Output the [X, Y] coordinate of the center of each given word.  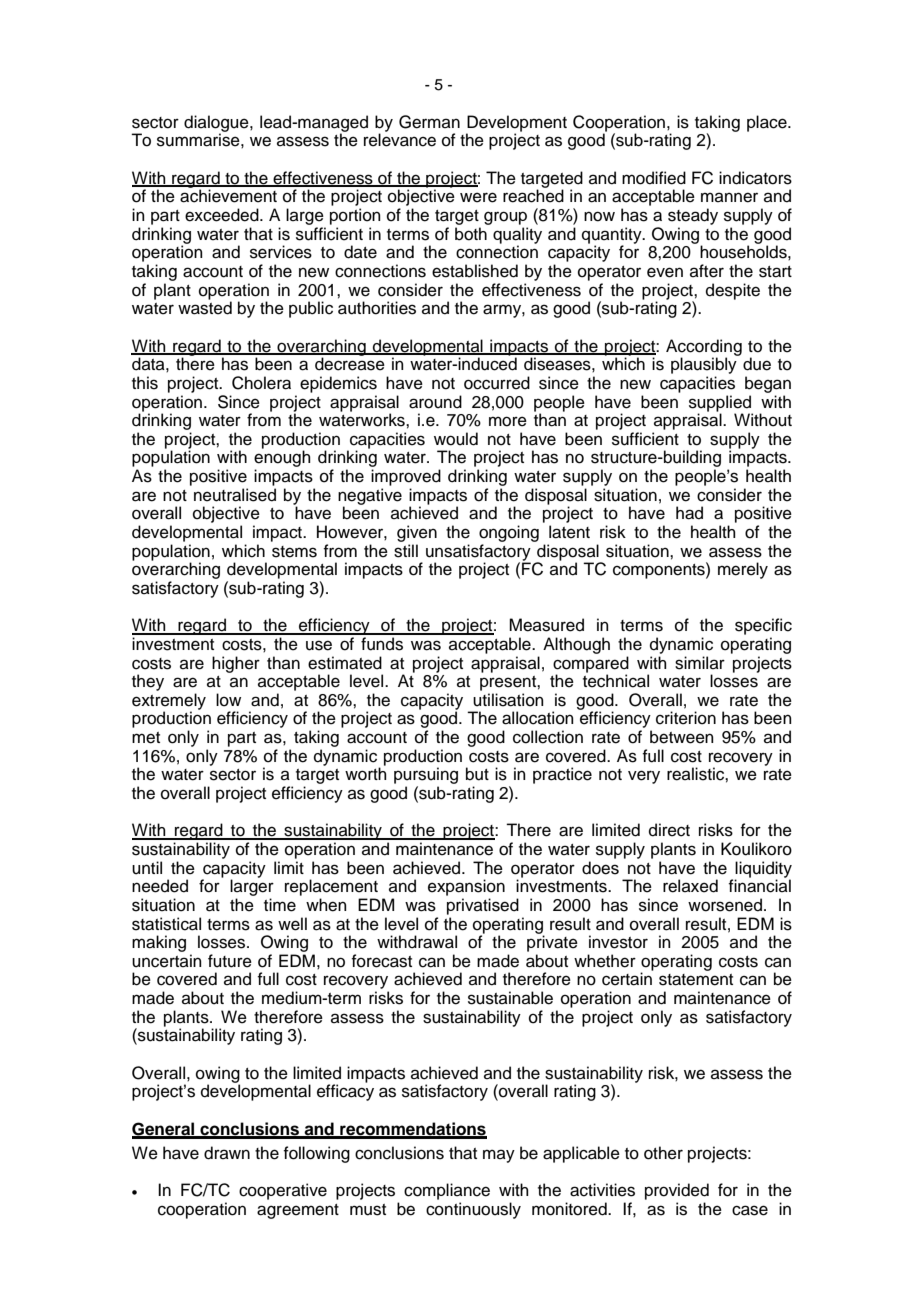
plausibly [705, 364]
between [682, 737]
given [417, 533]
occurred [497, 383]
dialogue [217, 124]
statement [696, 980]
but [477, 774]
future [230, 961]
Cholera [261, 383]
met [146, 738]
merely [743, 570]
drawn [227, 1153]
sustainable [510, 998]
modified [654, 178]
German [429, 122]
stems [294, 552]
